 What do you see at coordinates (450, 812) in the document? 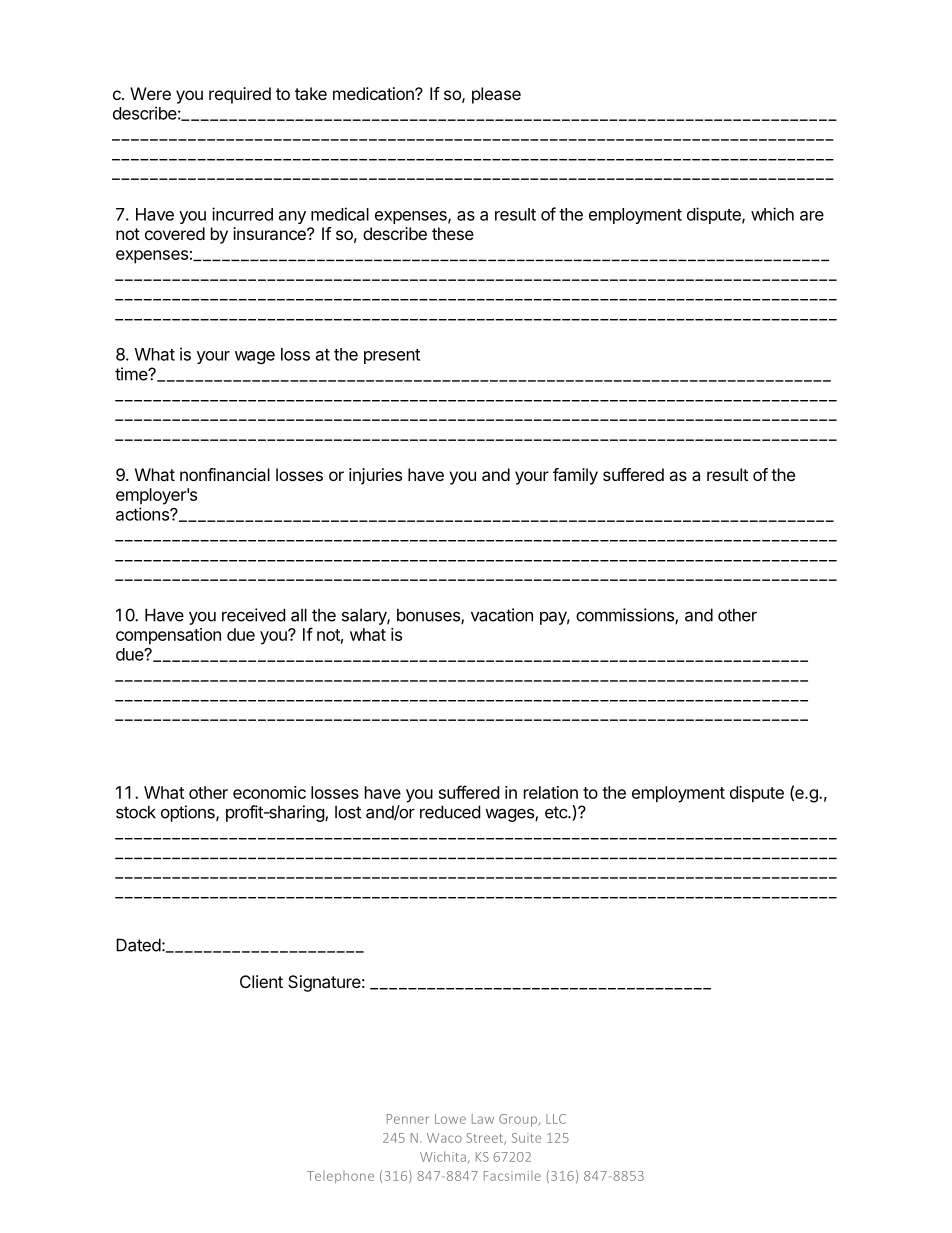
I see `reduced` at bounding box center [450, 812].
